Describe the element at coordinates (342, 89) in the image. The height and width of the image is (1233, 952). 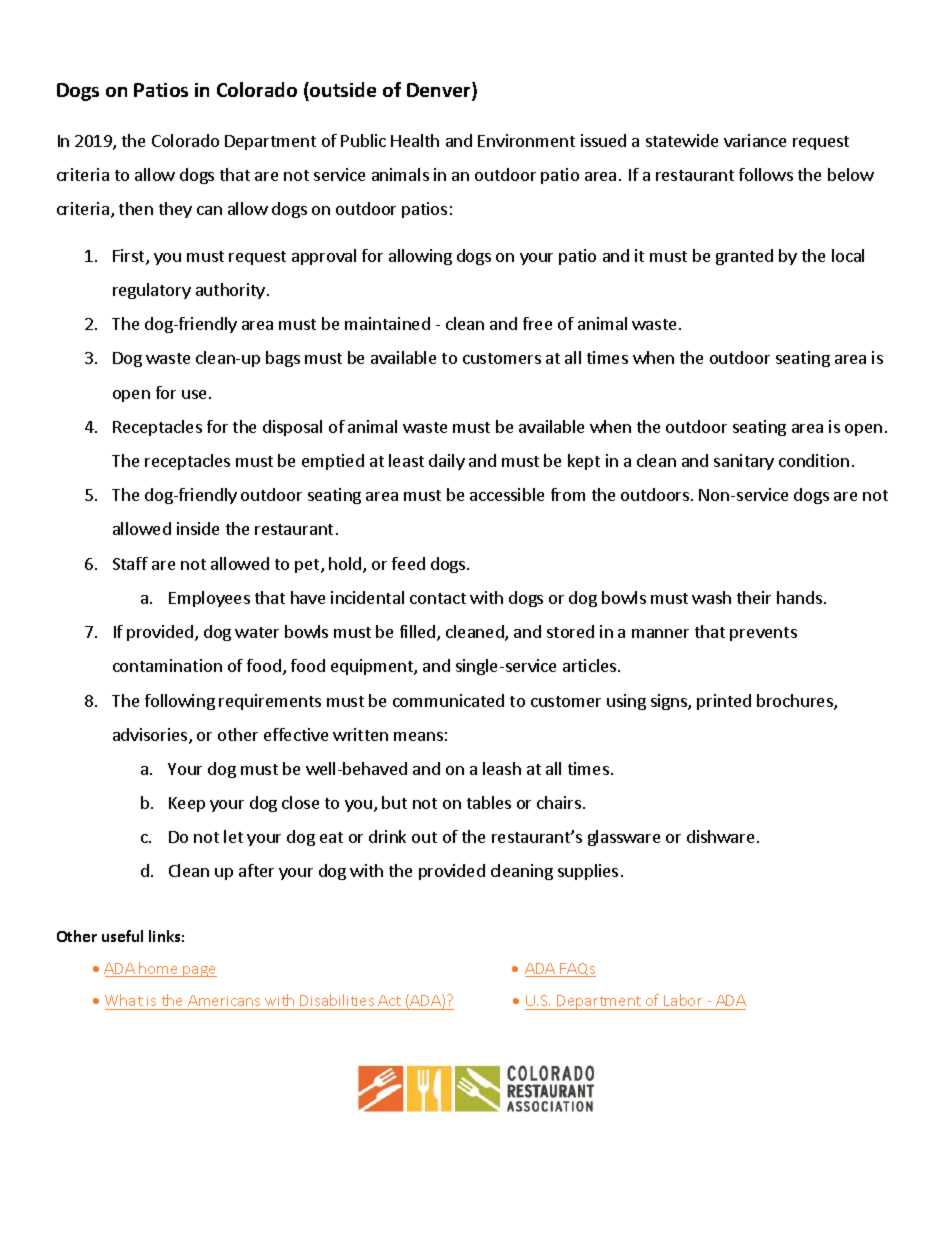
I see `outside` at that location.
